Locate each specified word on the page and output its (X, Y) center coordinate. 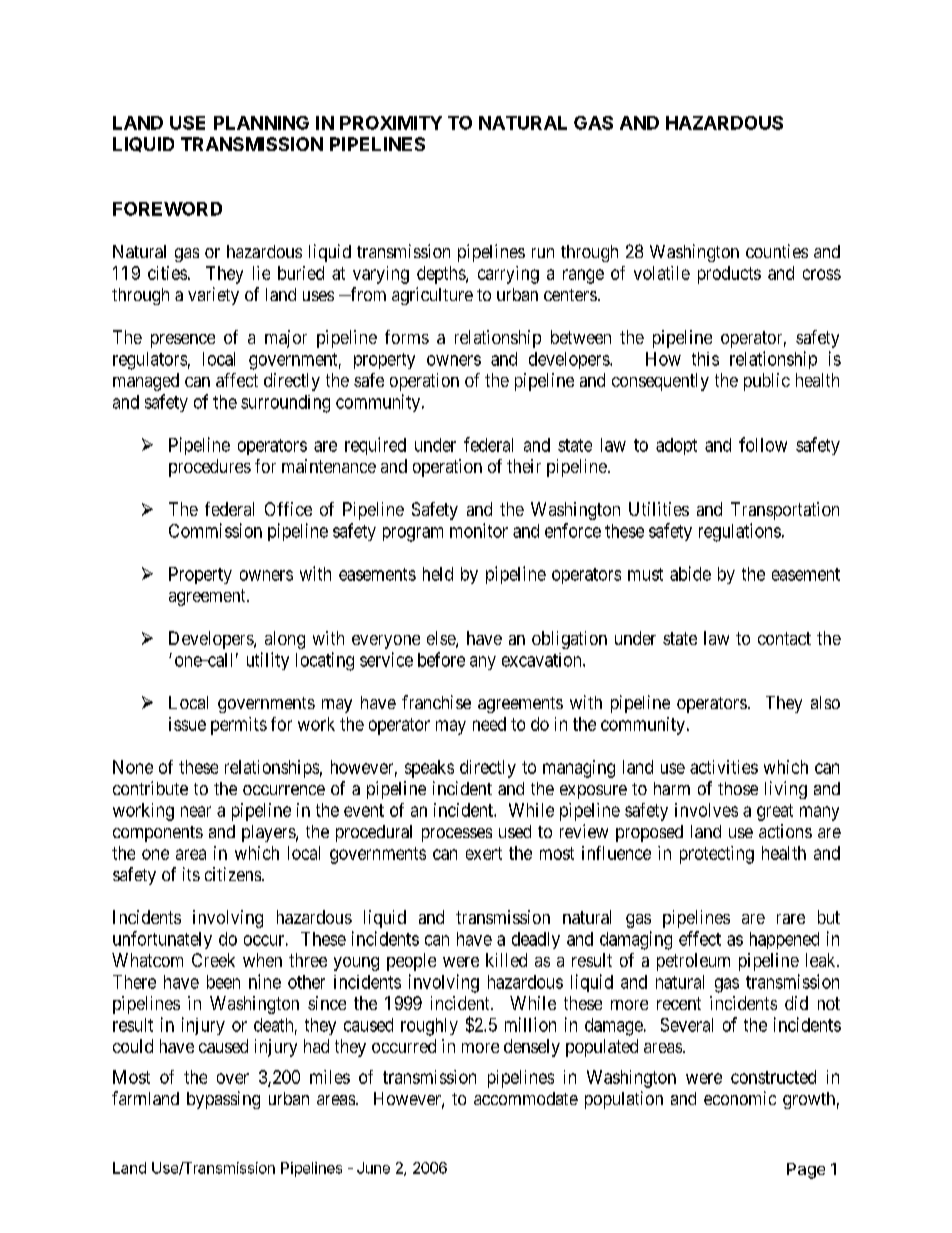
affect (237, 380)
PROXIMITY (391, 123)
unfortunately (162, 940)
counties (777, 251)
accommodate (526, 1098)
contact (784, 638)
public (767, 382)
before (441, 659)
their (524, 466)
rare (791, 919)
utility (268, 661)
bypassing (223, 1100)
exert (484, 853)
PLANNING (261, 123)
